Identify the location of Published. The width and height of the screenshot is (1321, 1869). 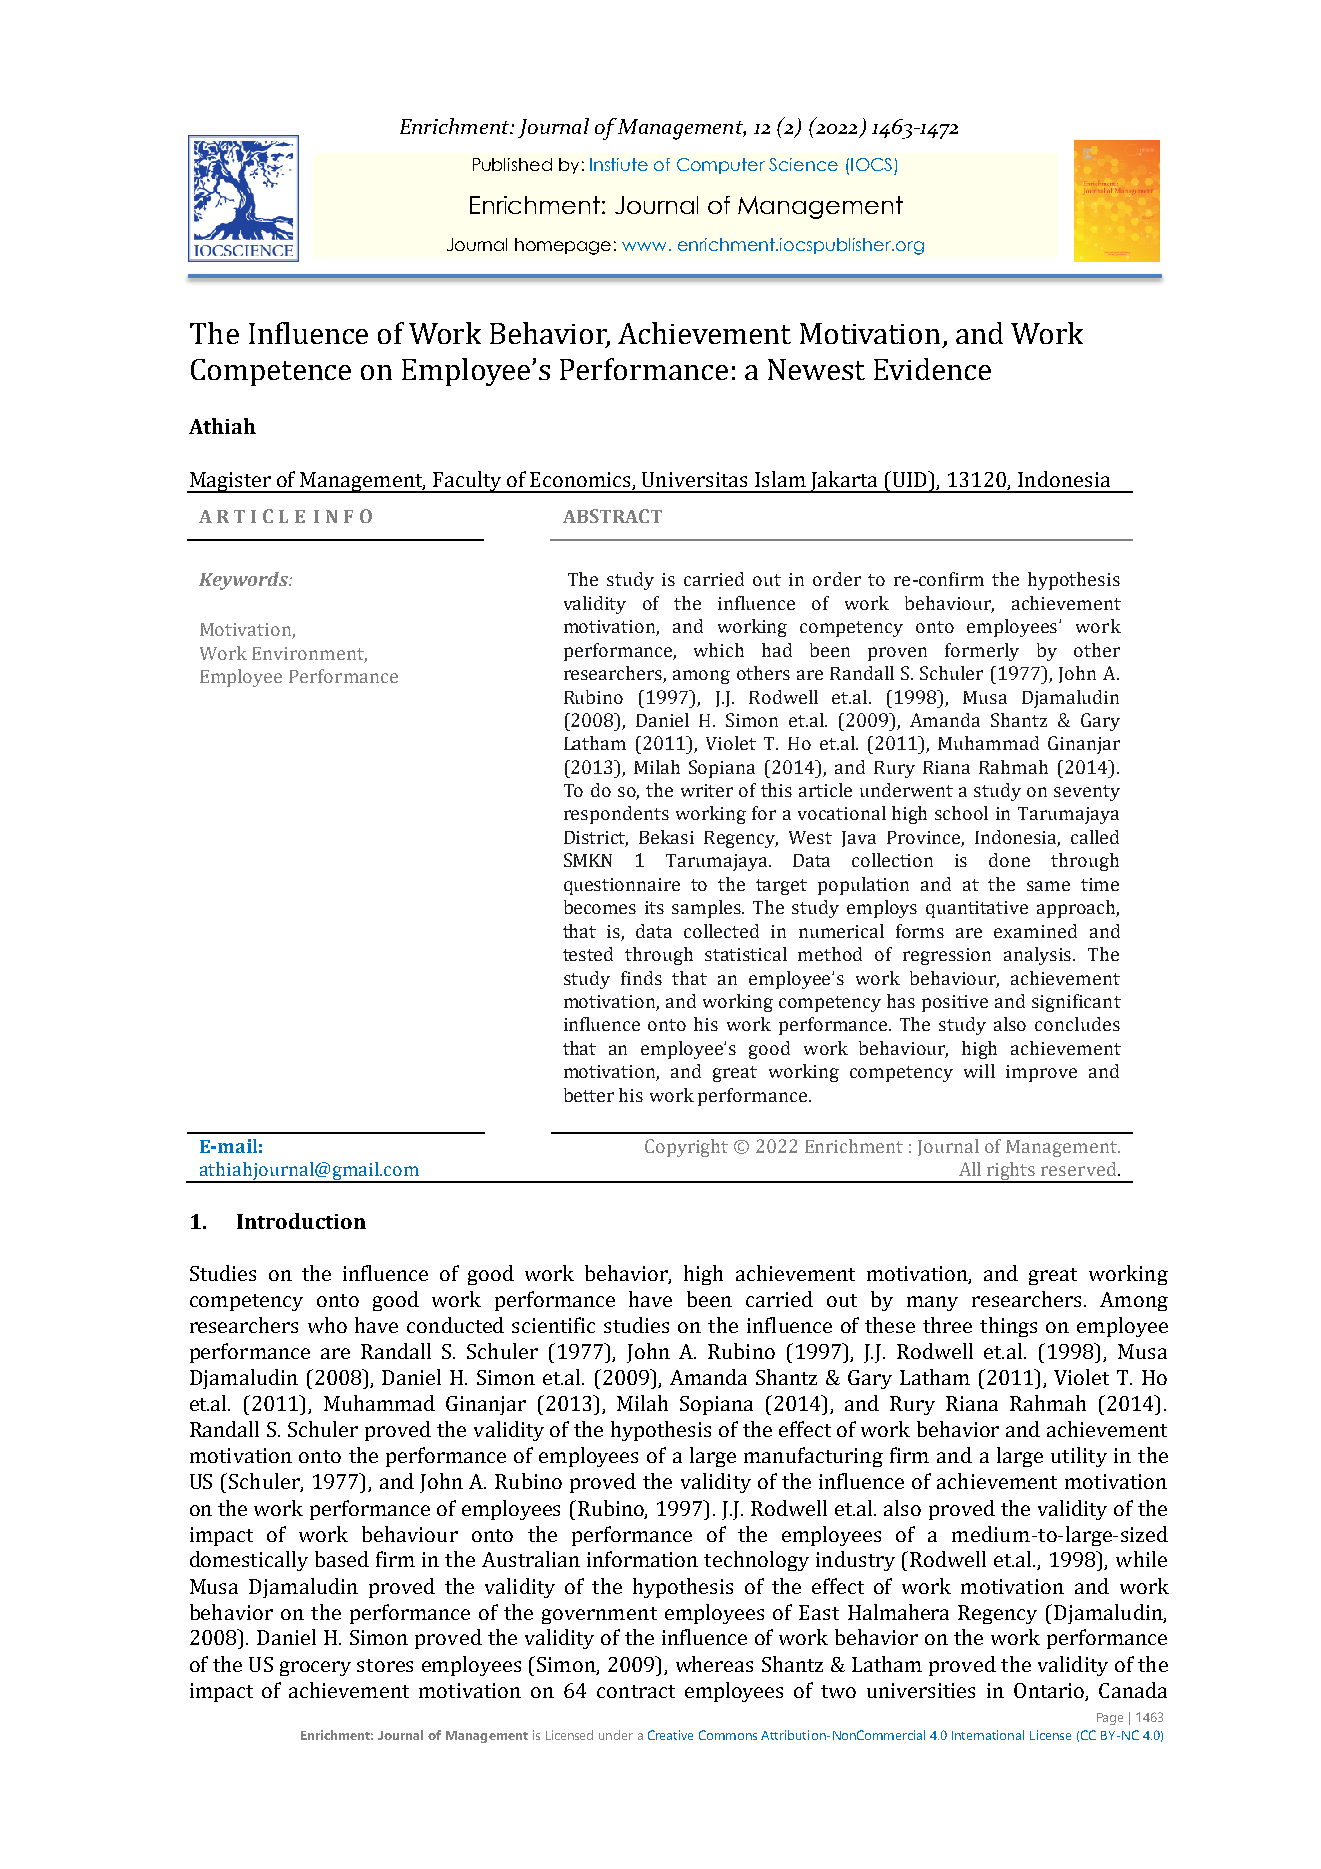
(512, 164).
